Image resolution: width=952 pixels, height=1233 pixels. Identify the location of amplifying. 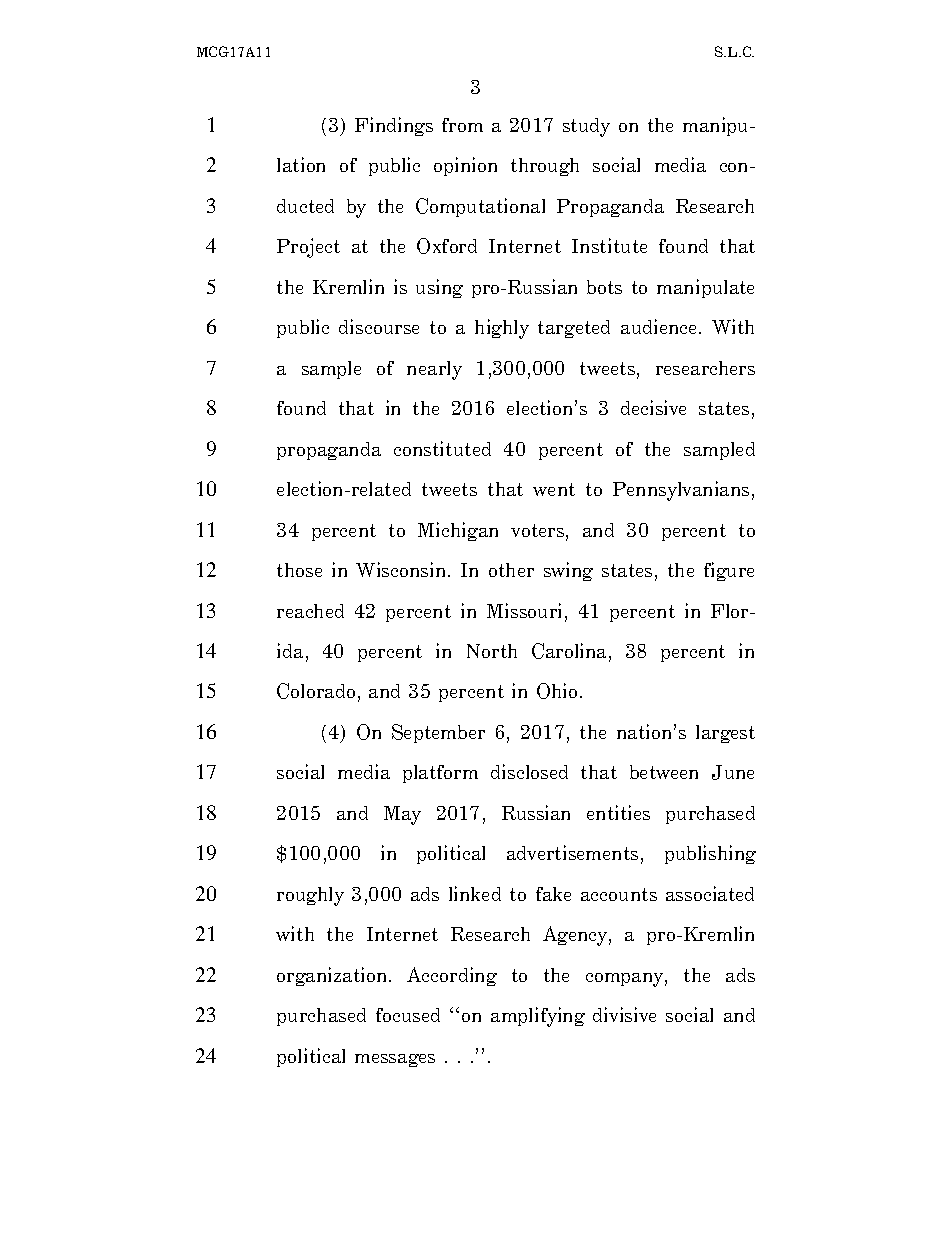
(538, 1017).
